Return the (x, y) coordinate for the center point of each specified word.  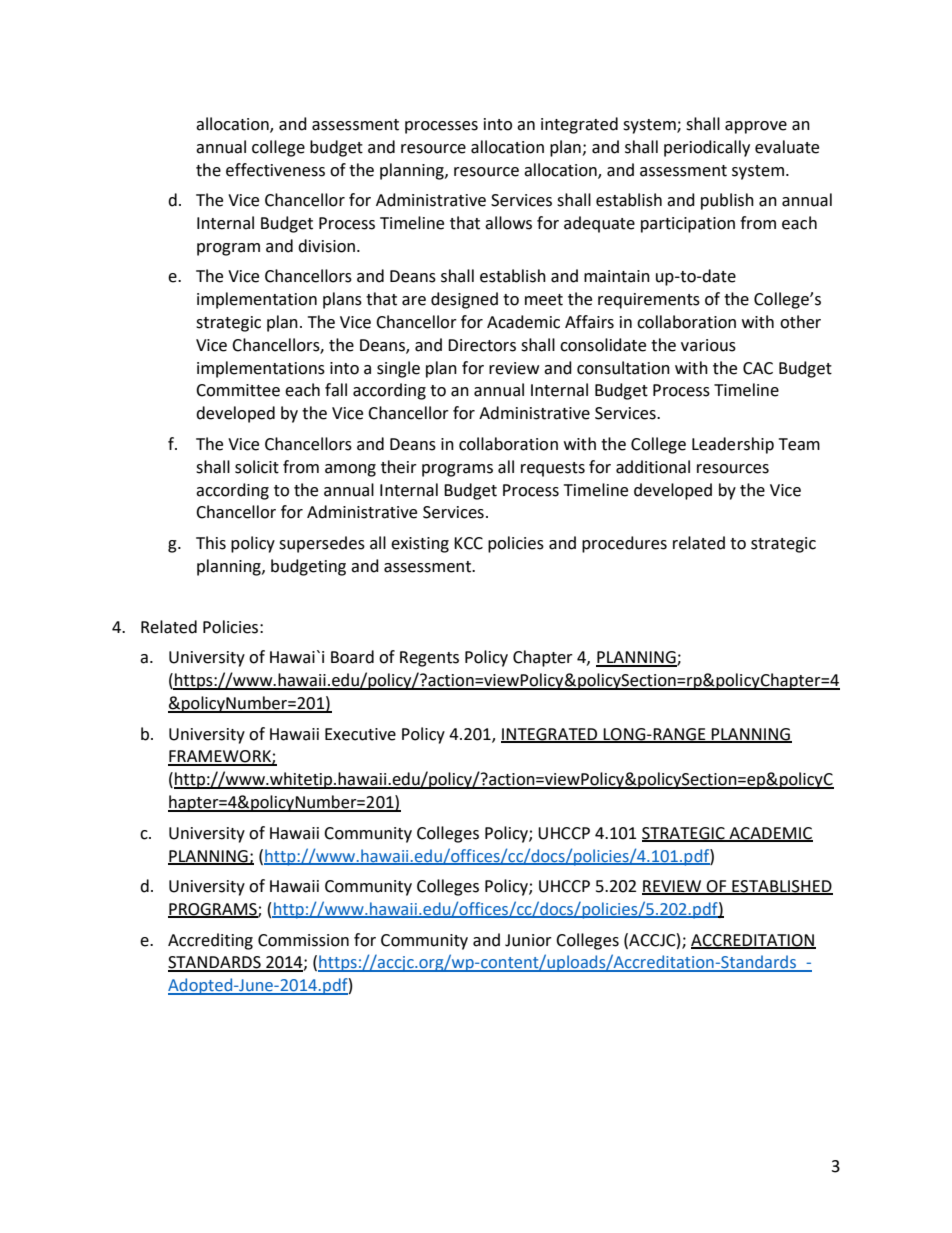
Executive (360, 734)
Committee (238, 390)
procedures (624, 544)
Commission (303, 940)
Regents (429, 659)
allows (508, 223)
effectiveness (275, 170)
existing (420, 545)
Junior (528, 940)
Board (352, 657)
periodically (707, 148)
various (708, 345)
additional (653, 467)
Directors (482, 345)
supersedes (322, 544)
